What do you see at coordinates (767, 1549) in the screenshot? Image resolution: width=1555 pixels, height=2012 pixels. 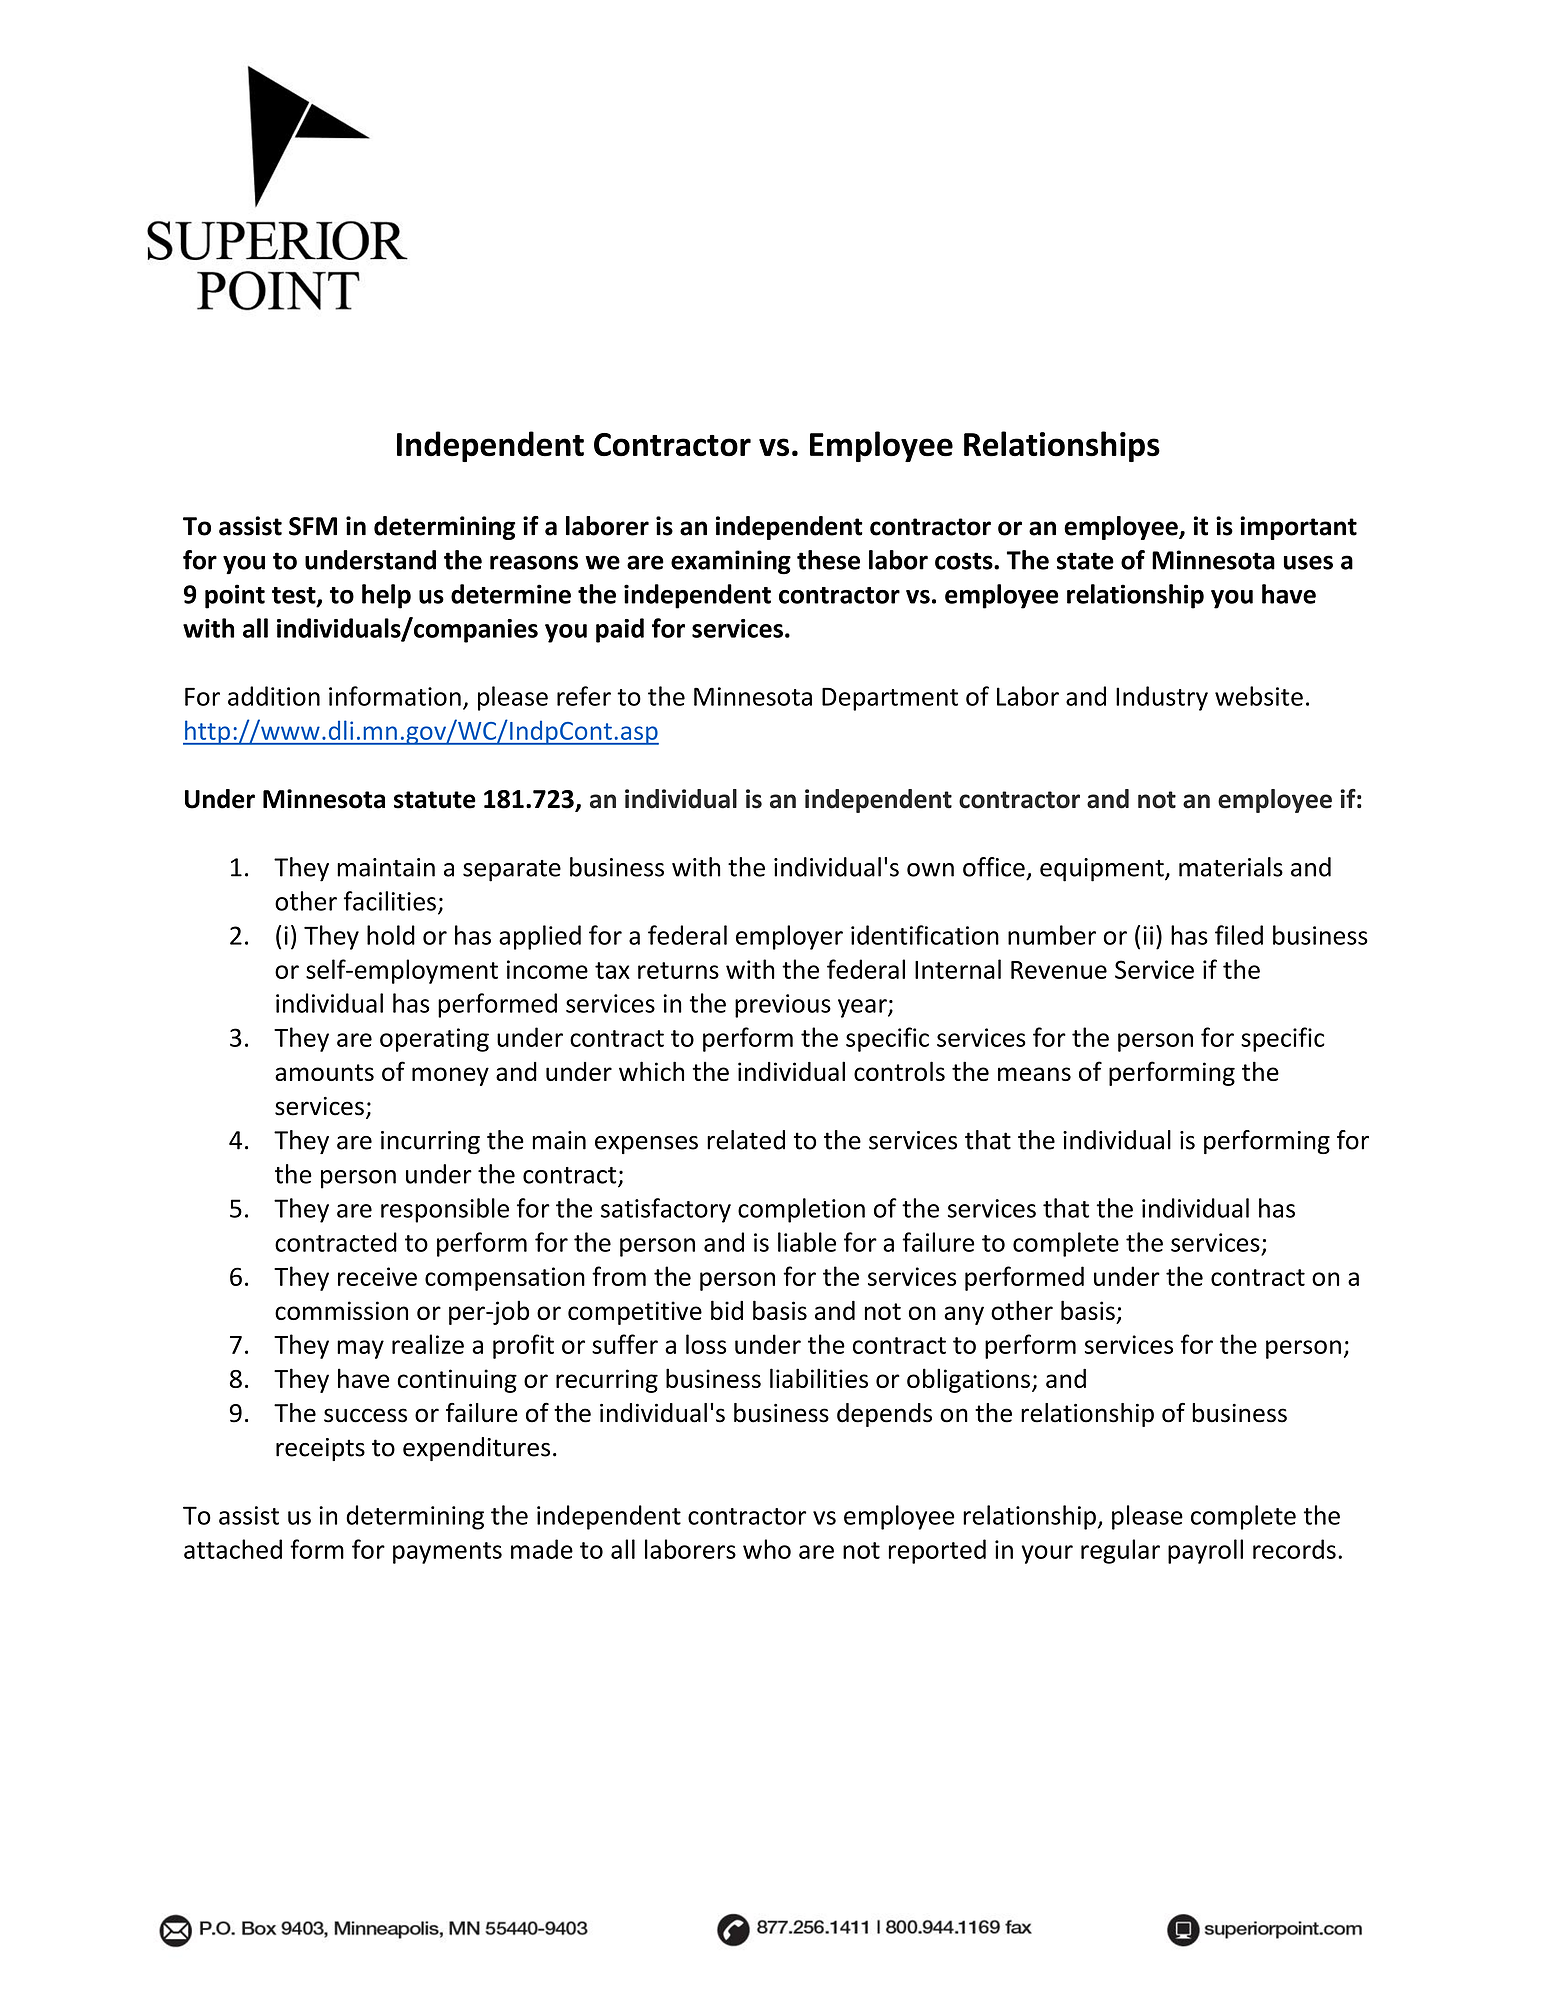 I see `who` at bounding box center [767, 1549].
